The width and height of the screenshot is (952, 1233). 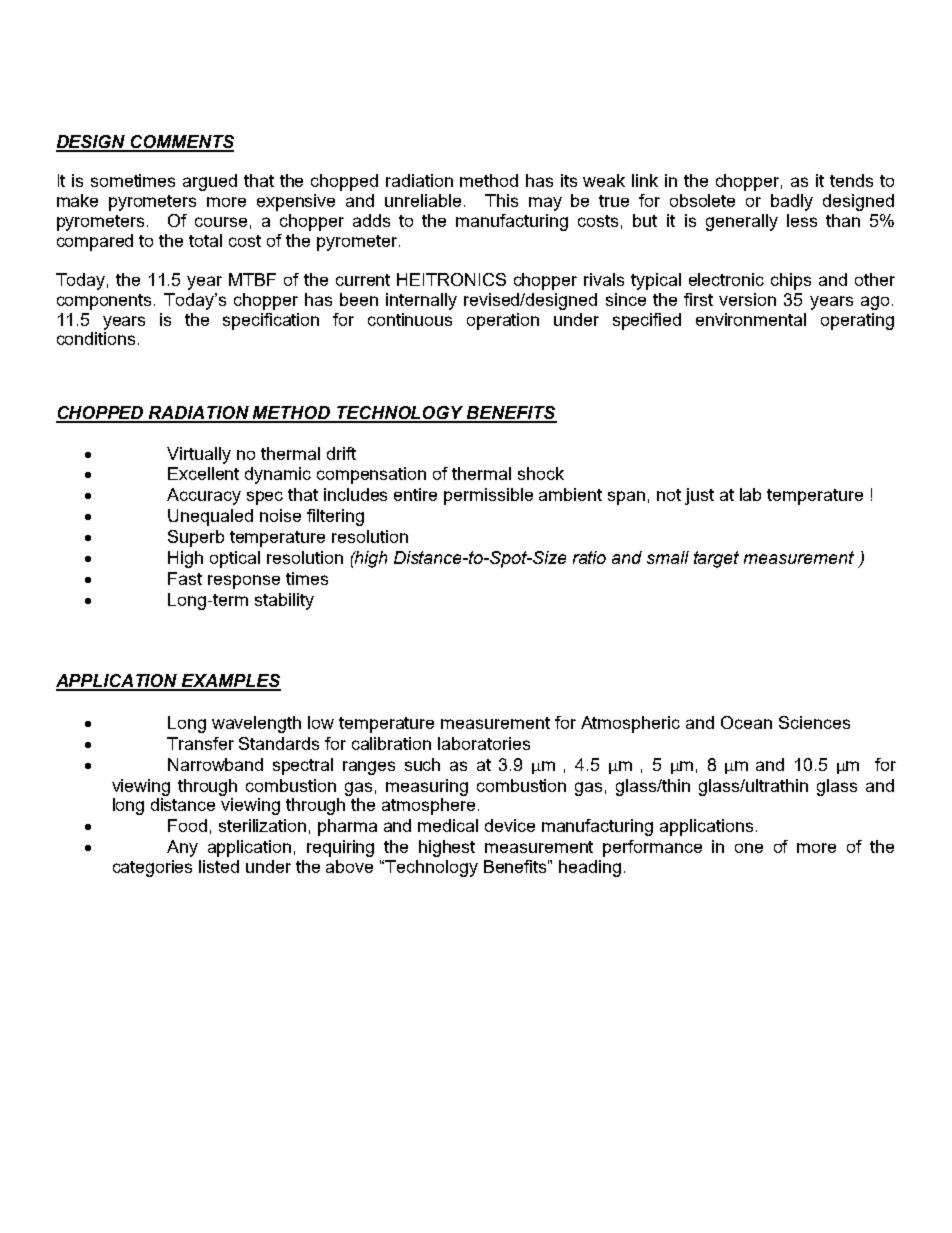 What do you see at coordinates (204, 496) in the screenshot?
I see `Accuracy` at bounding box center [204, 496].
